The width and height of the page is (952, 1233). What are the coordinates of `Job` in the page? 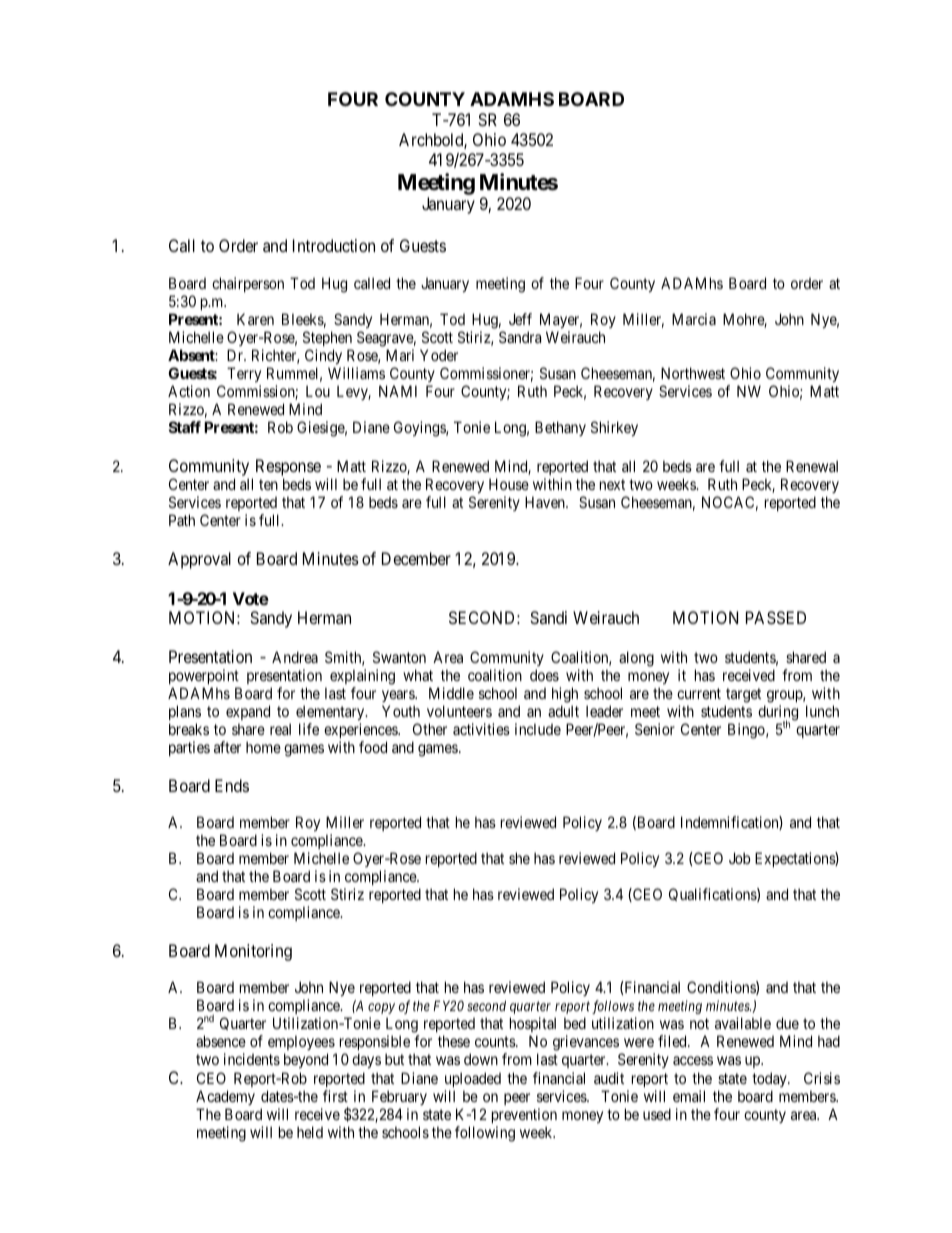 It's located at (739, 858).
